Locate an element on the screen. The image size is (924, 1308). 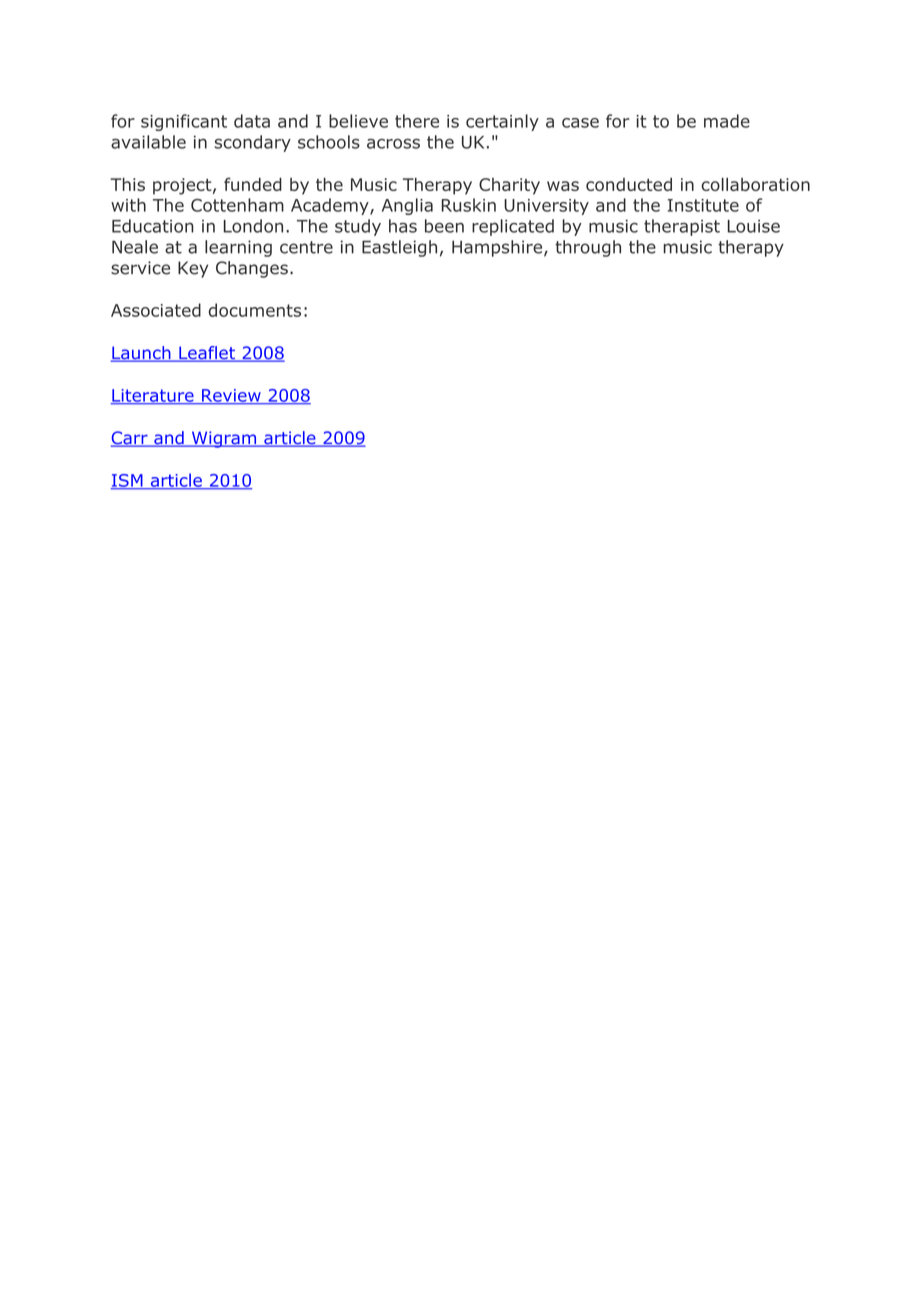
Literature is located at coordinates (153, 396).
